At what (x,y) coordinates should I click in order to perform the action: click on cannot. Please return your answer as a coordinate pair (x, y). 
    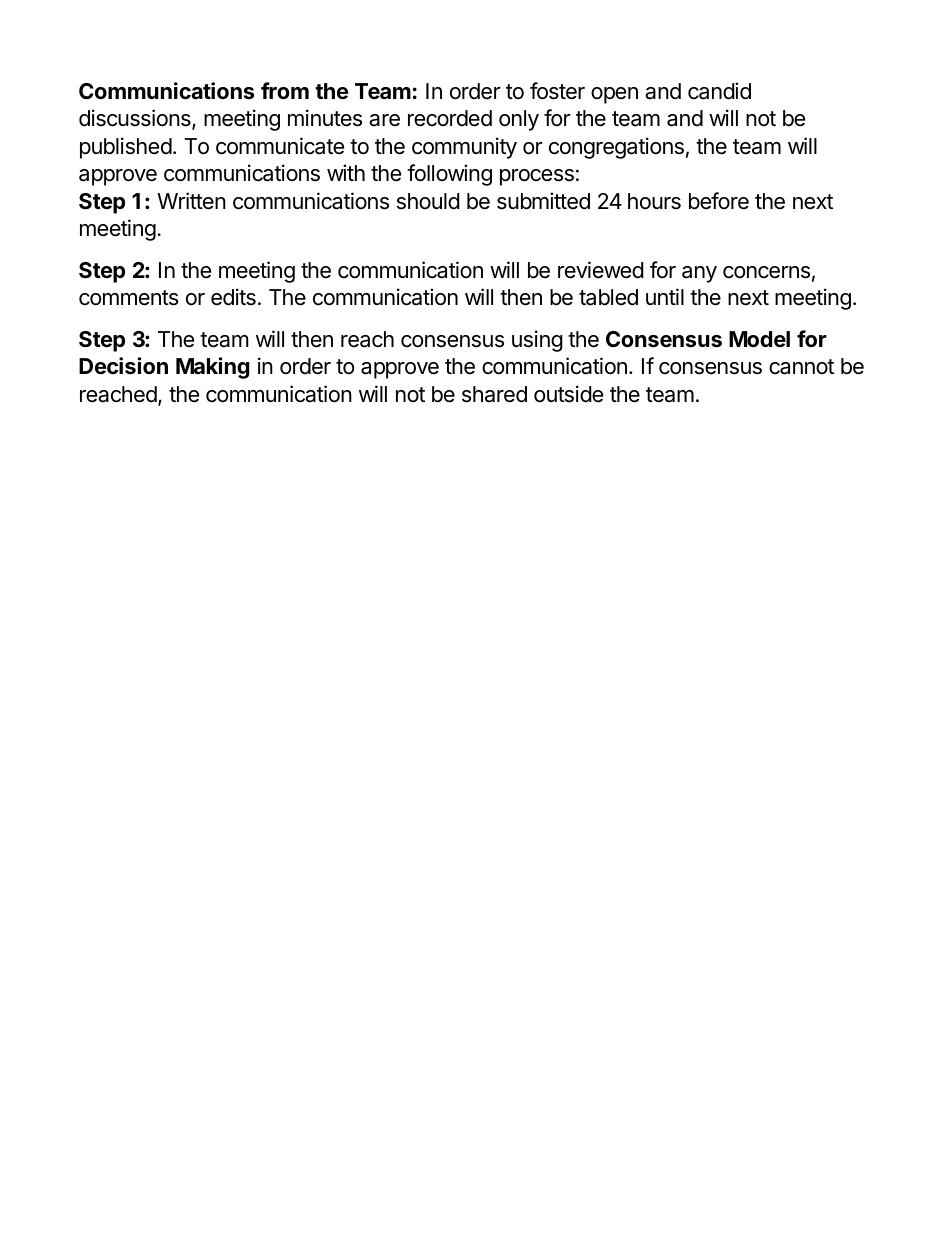
    Looking at the image, I should click on (801, 367).
